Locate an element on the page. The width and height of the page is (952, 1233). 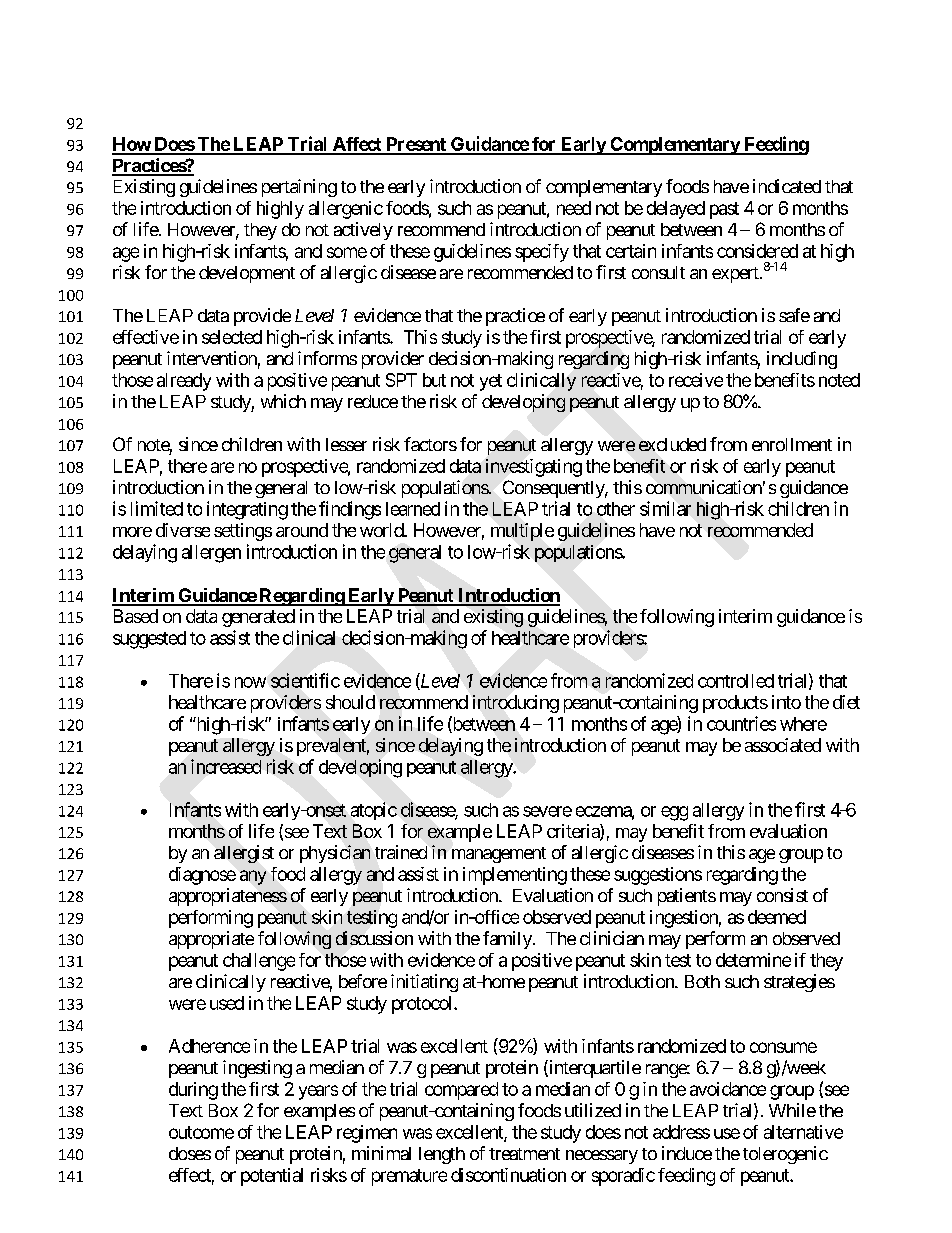
potential is located at coordinates (272, 1177).
